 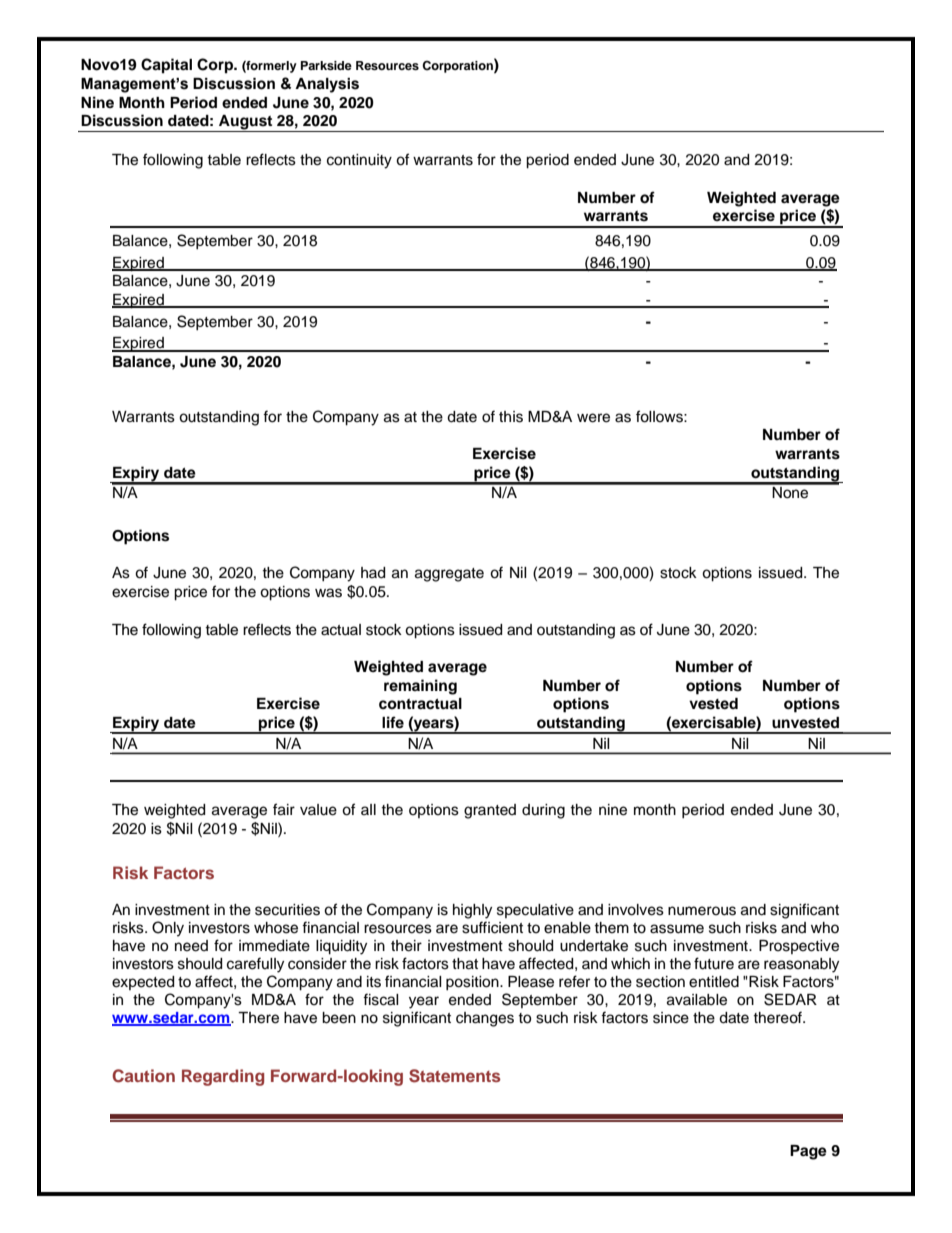 I want to click on Page, so click(x=808, y=1152).
